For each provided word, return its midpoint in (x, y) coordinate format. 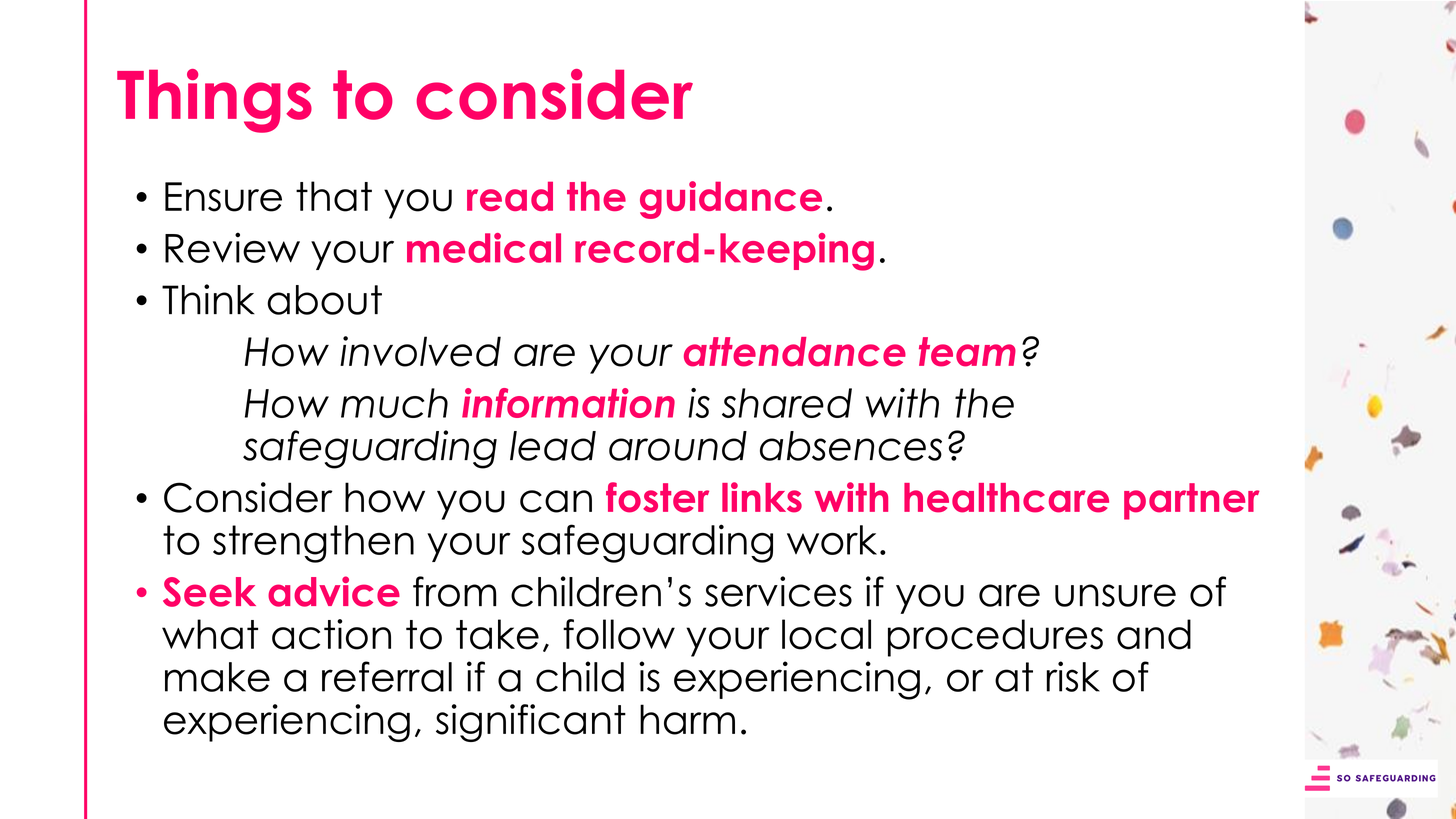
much (394, 403)
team (967, 352)
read (510, 196)
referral (387, 676)
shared (787, 403)
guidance (731, 200)
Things (214, 101)
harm (687, 719)
